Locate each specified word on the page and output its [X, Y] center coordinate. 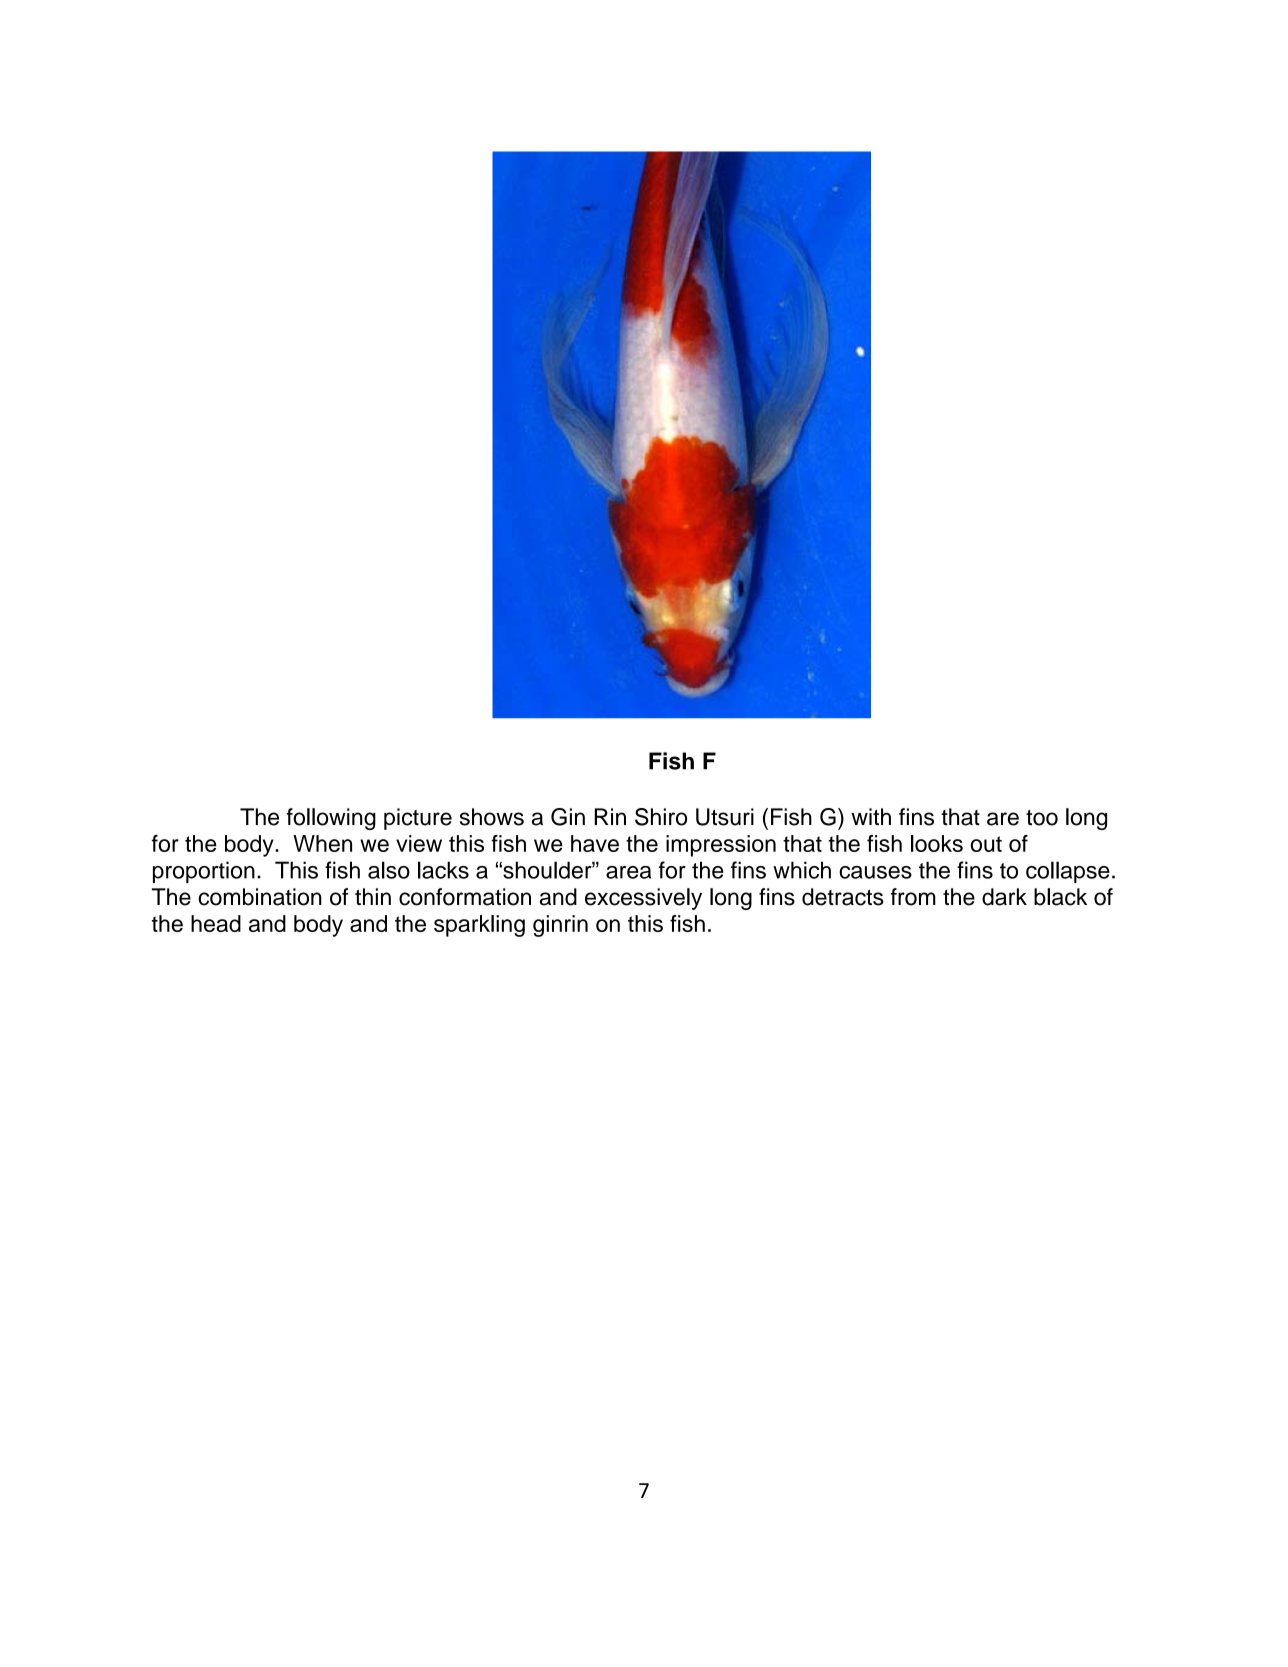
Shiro [661, 817]
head [216, 923]
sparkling [479, 926]
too [1042, 818]
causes [875, 872]
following [331, 819]
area [628, 872]
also [389, 870]
